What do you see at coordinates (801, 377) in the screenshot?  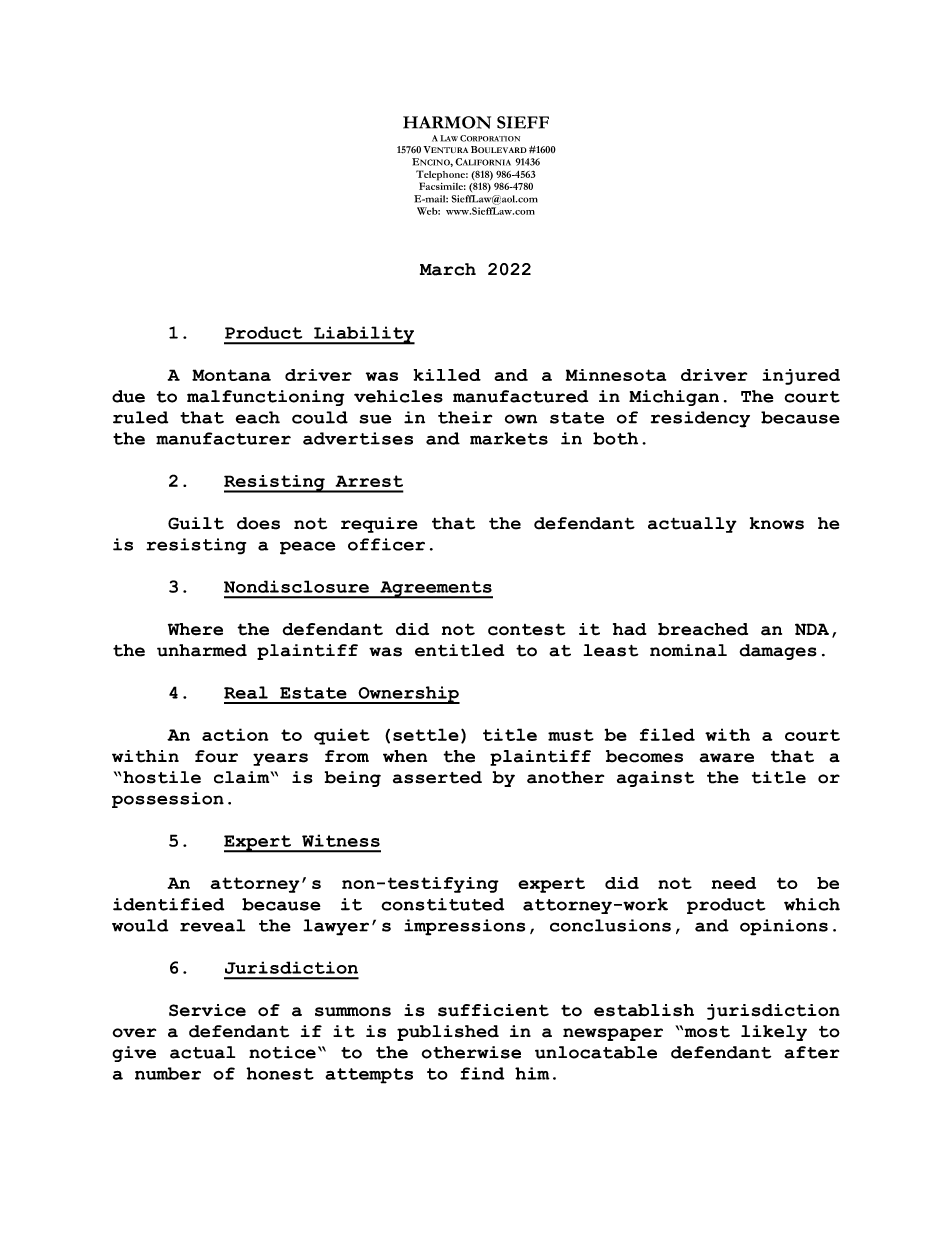 I see `injured` at bounding box center [801, 377].
